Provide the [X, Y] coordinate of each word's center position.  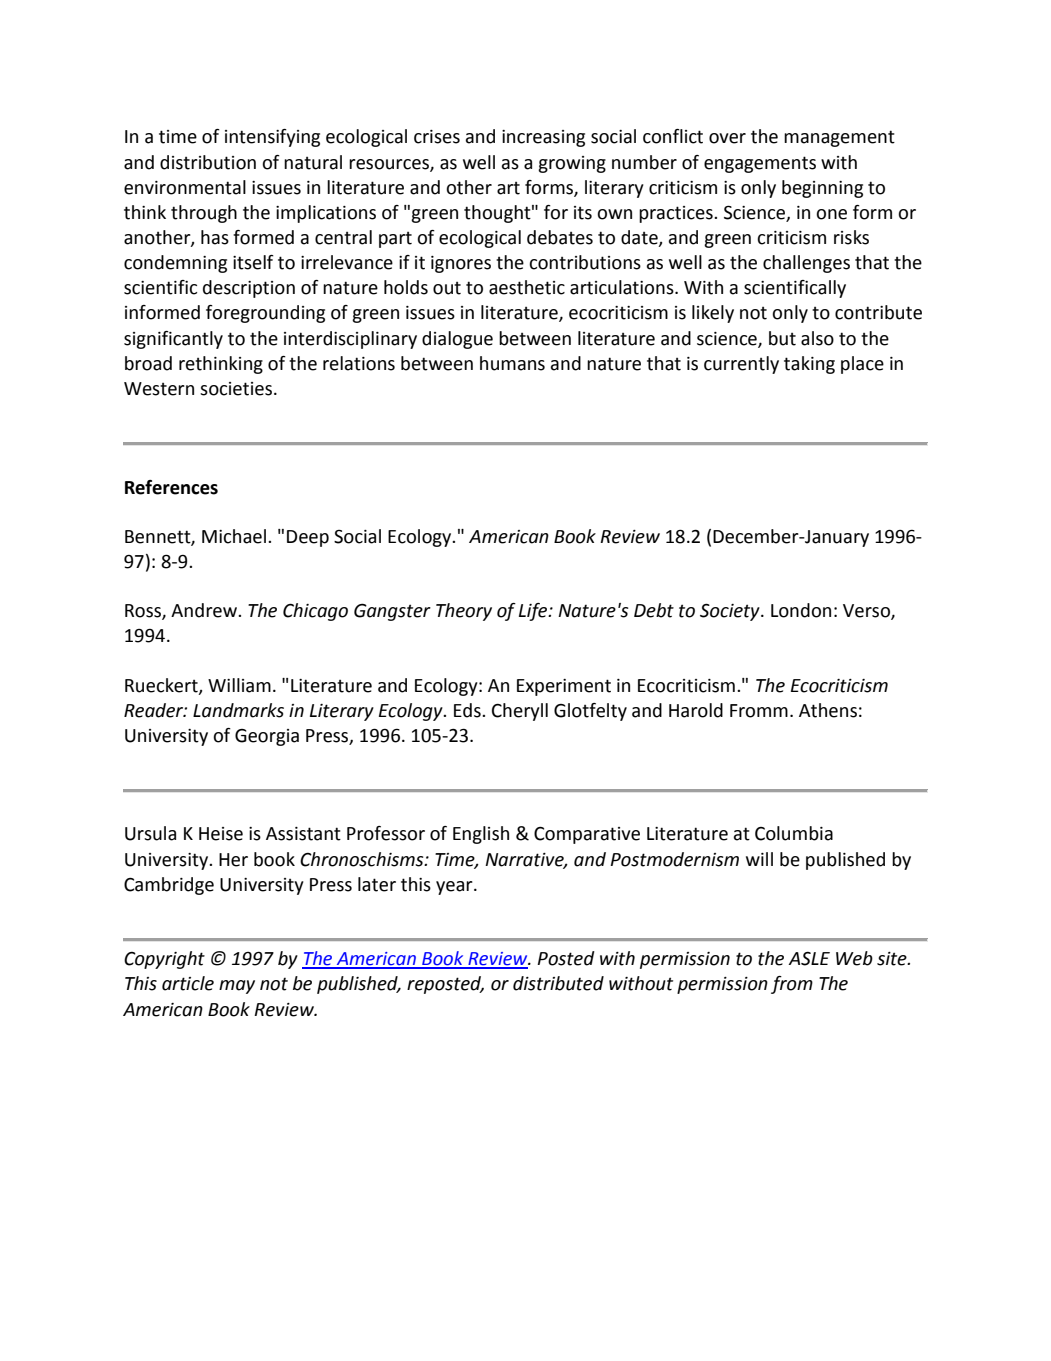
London [801, 610]
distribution [208, 162]
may [237, 987]
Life [534, 612]
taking [809, 365]
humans [512, 363]
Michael [234, 536]
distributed [558, 983]
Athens [828, 710]
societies [236, 389]
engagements [760, 164]
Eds [468, 710]
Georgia [267, 737]
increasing [543, 138]
